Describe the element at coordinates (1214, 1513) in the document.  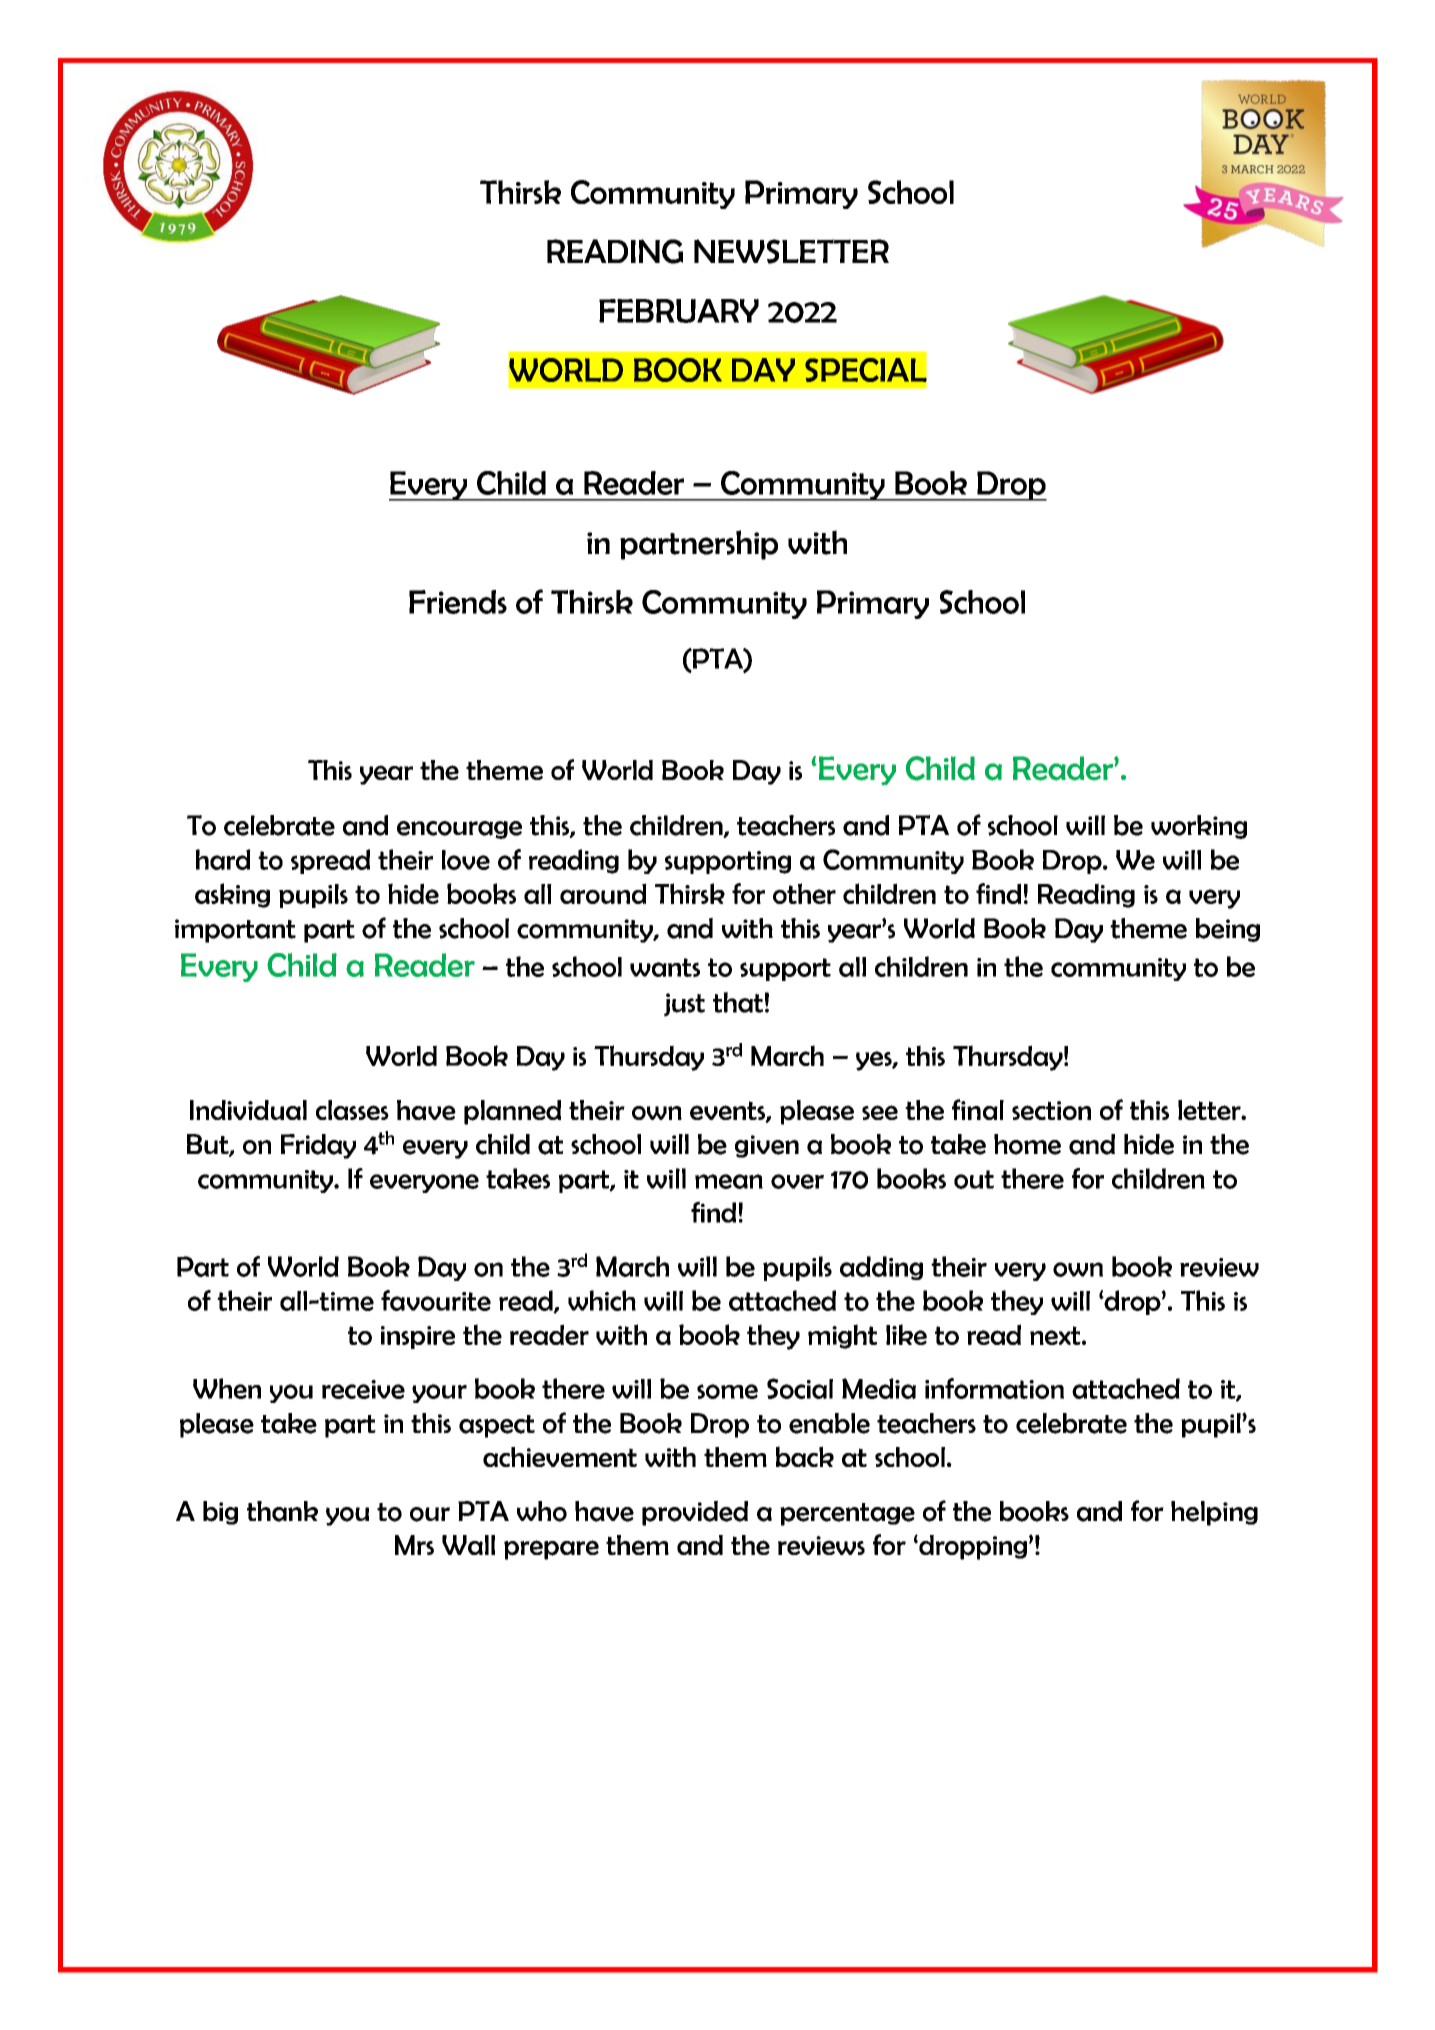
I see `helping` at that location.
